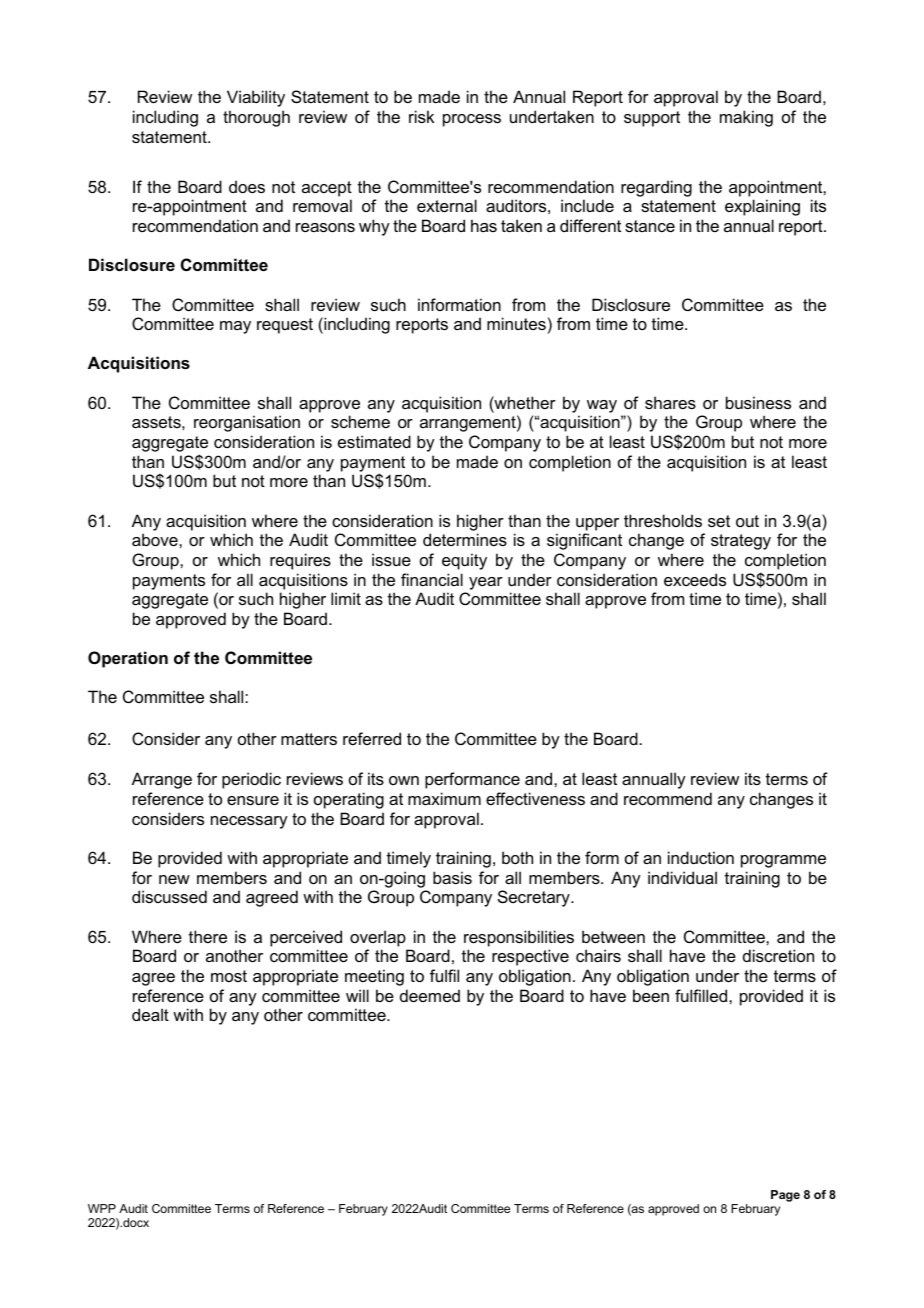  I want to click on making, so click(746, 118).
